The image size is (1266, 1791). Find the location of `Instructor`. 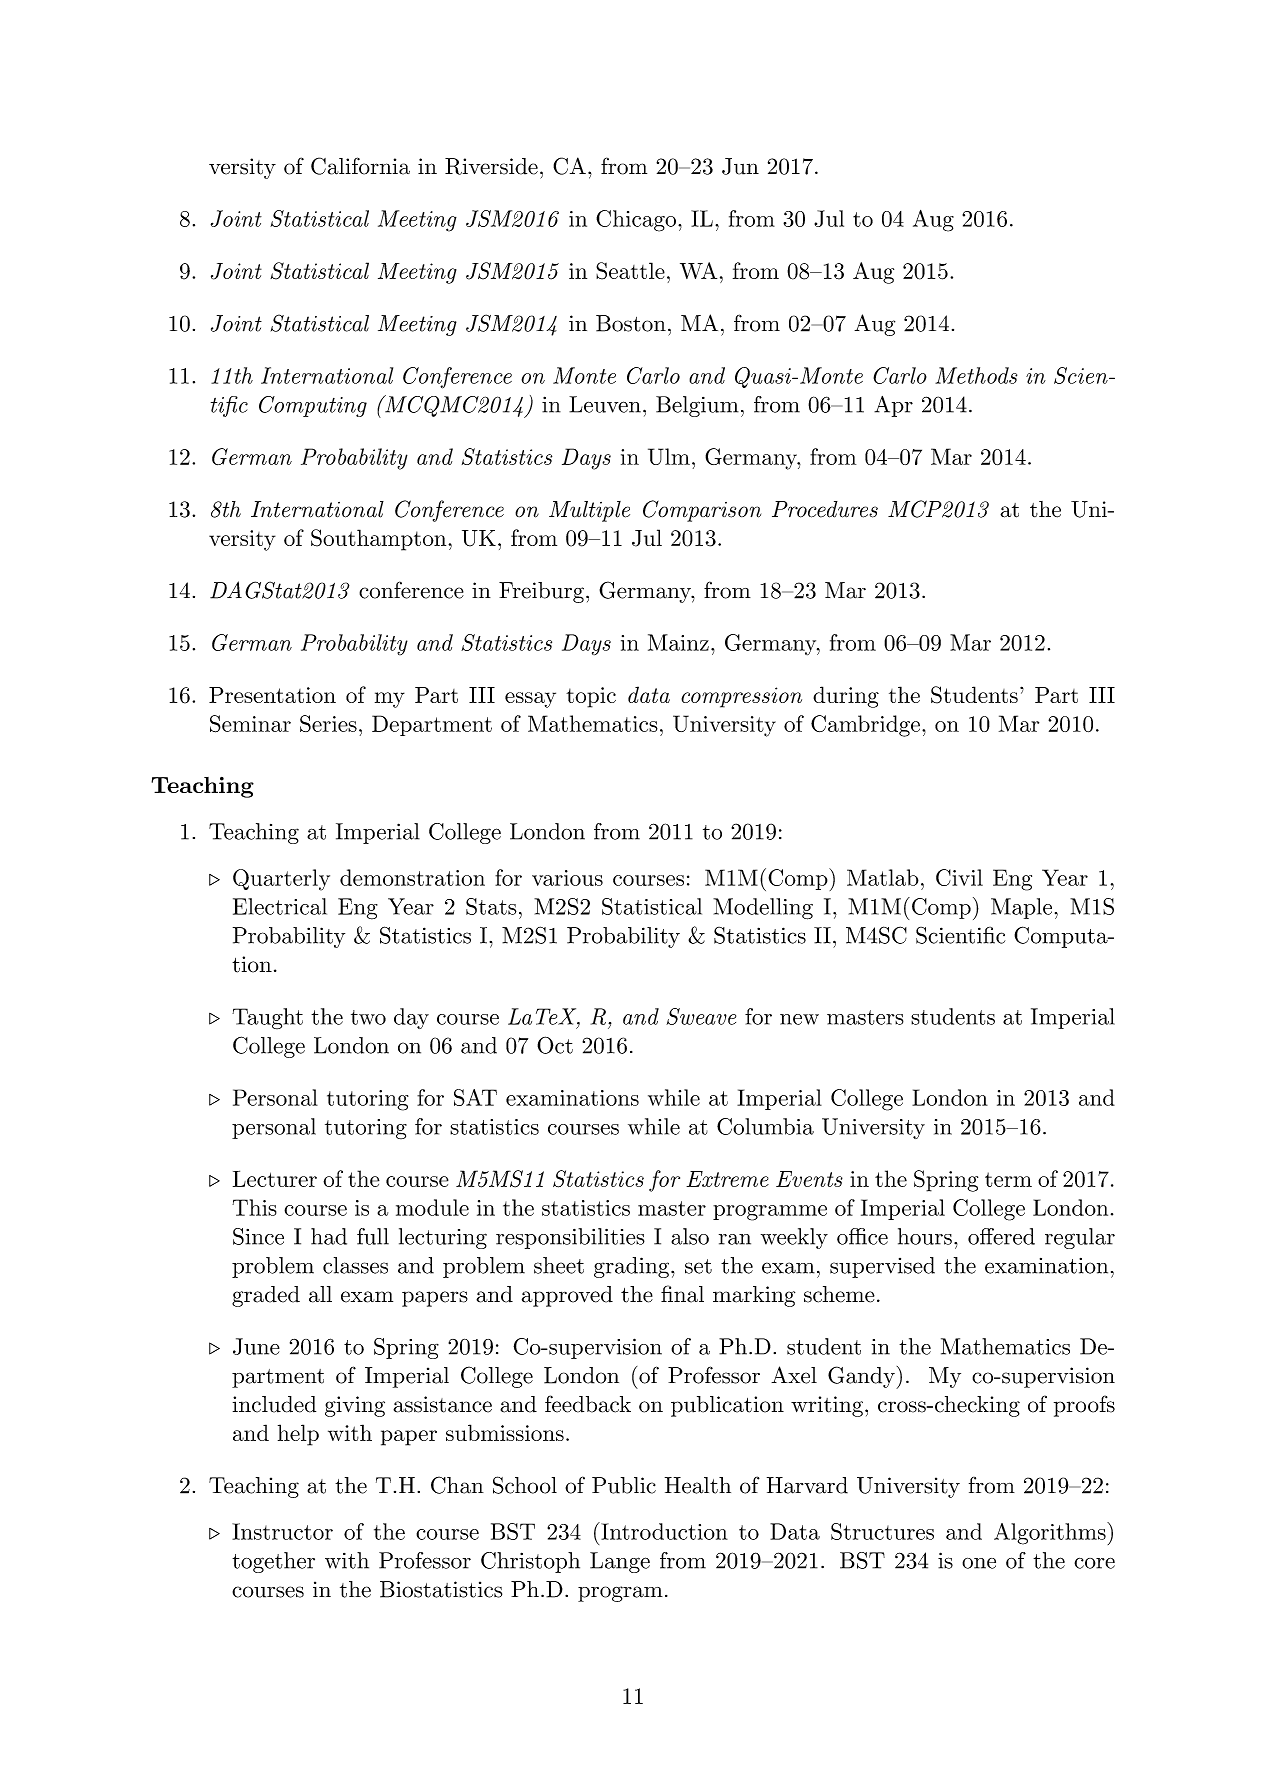

Instructor is located at coordinates (282, 1531).
